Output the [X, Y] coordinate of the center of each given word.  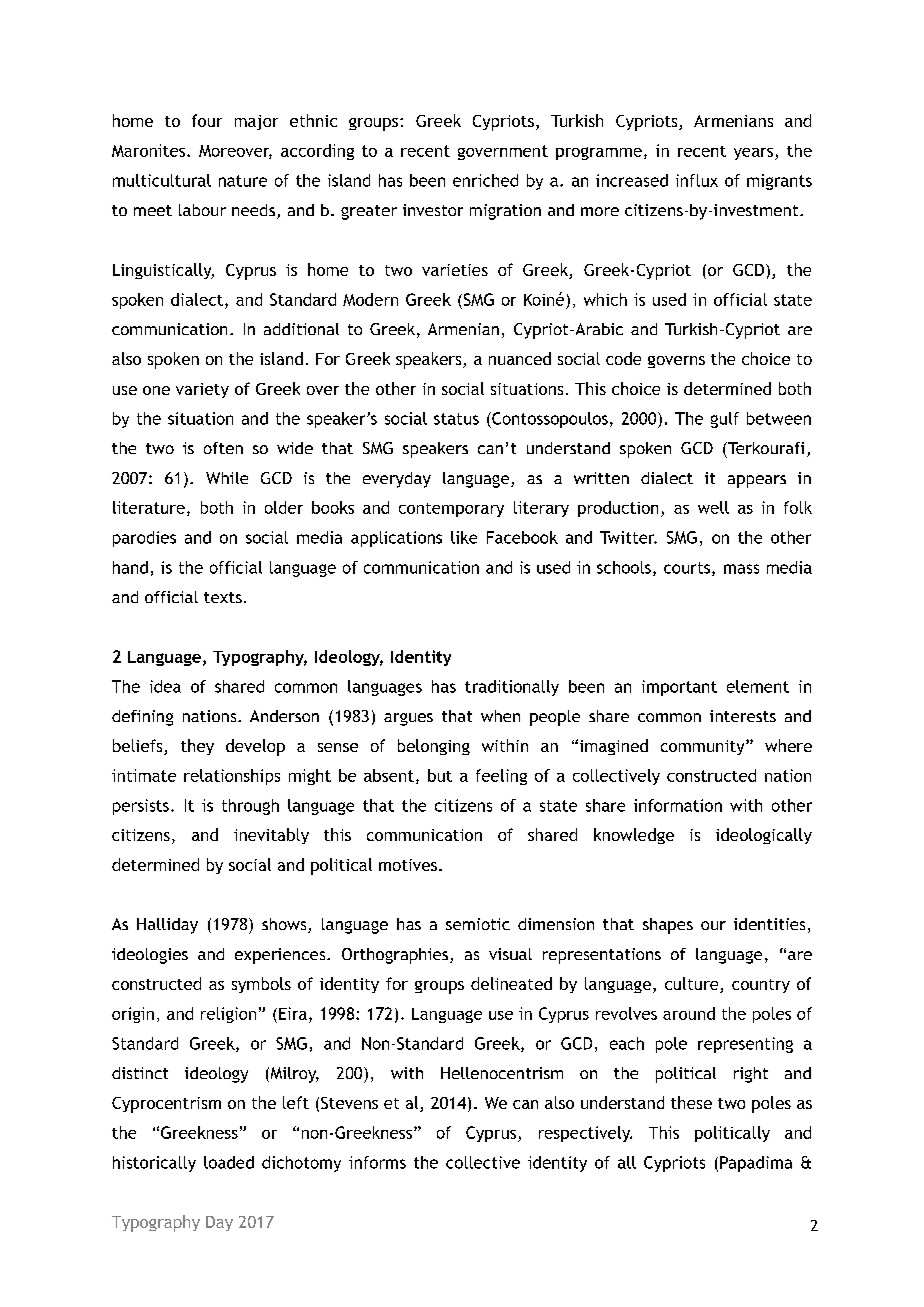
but [440, 775]
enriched [485, 180]
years [755, 154]
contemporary [451, 510]
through [250, 807]
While [227, 478]
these [691, 1102]
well [713, 507]
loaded [229, 1162]
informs [377, 1162]
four [207, 120]
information [678, 805]
